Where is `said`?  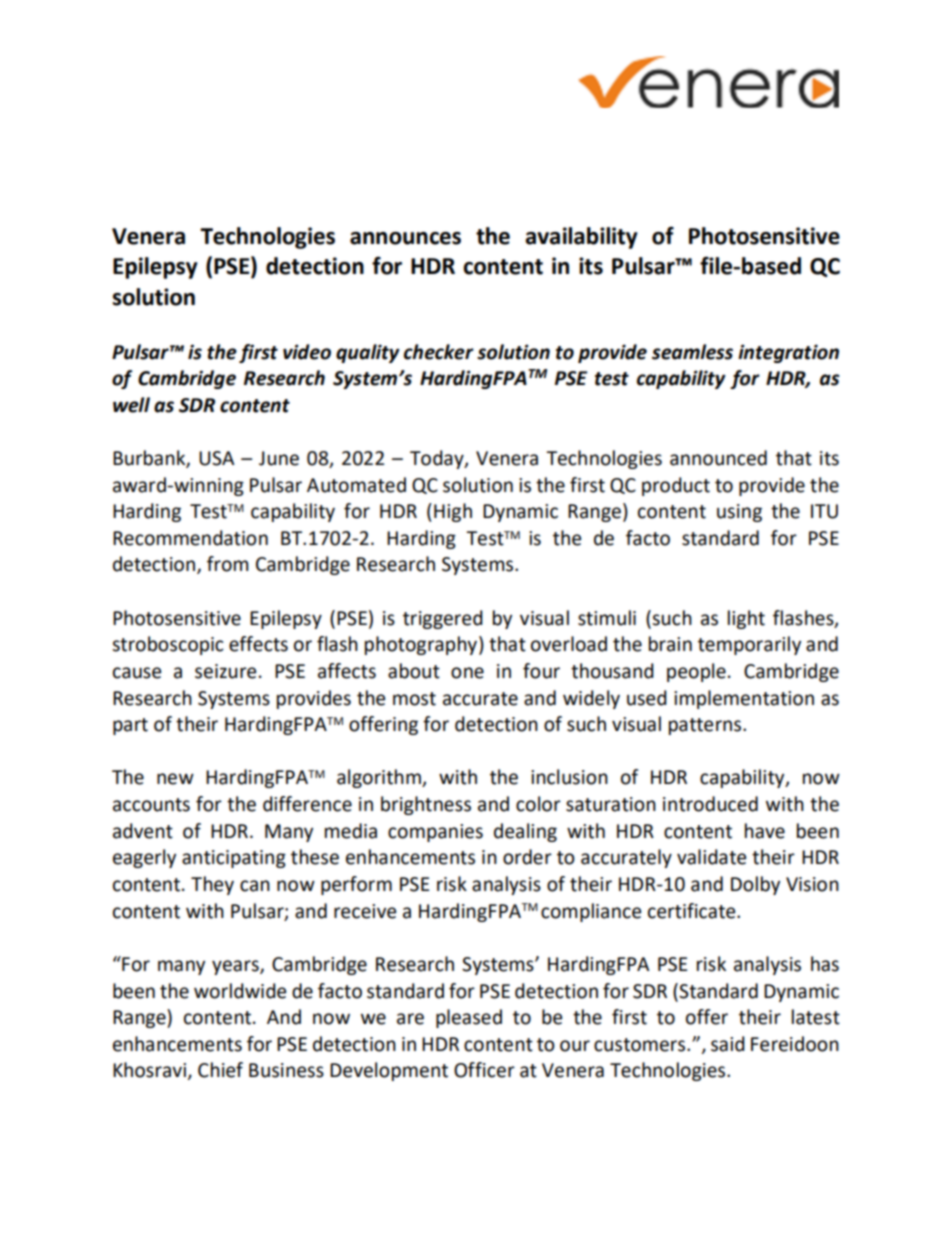
said is located at coordinates (728, 1044).
